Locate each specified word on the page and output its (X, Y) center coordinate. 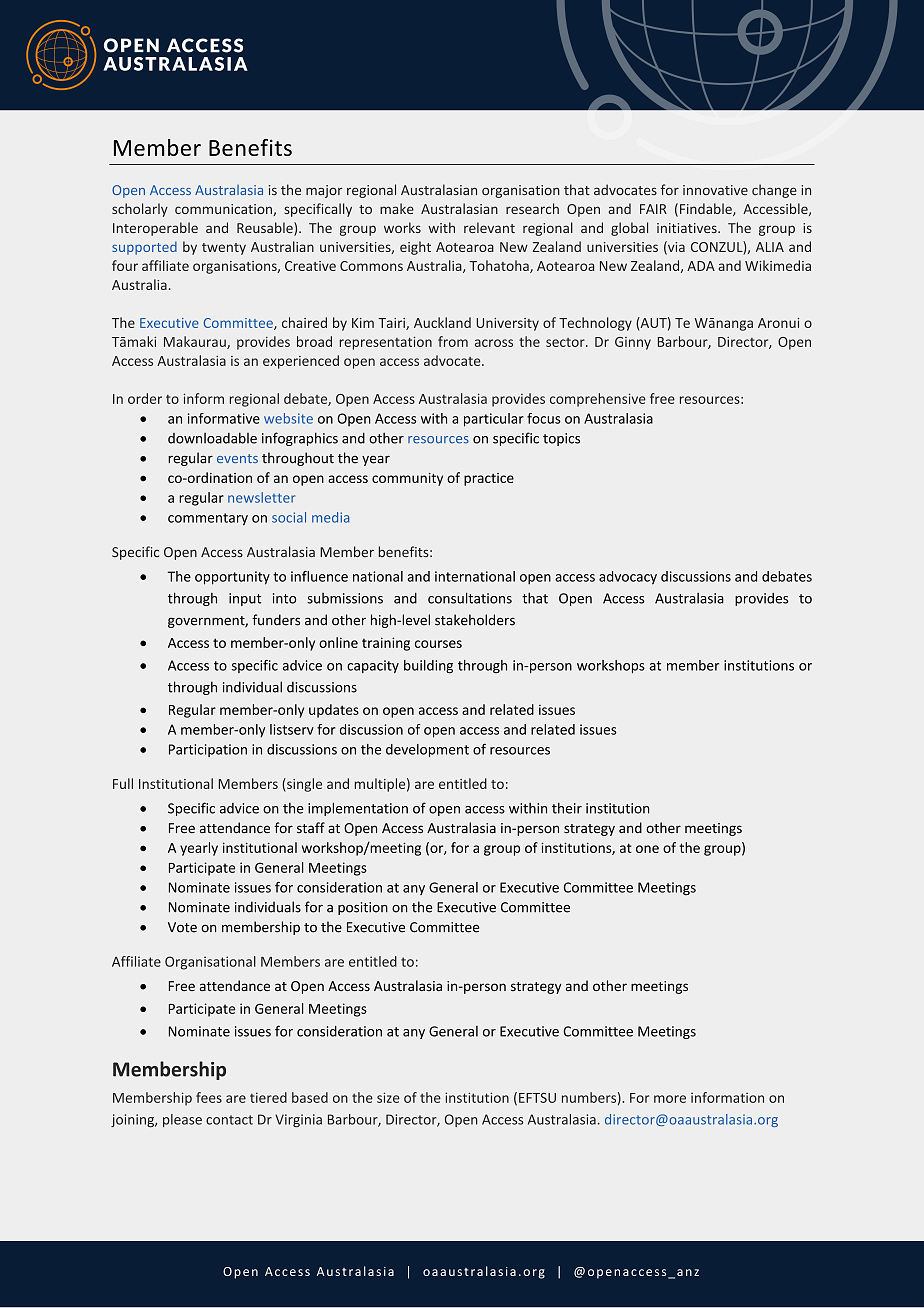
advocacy (628, 578)
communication (224, 210)
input (245, 599)
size (388, 1097)
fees (209, 1097)
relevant (489, 227)
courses (438, 644)
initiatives (688, 228)
